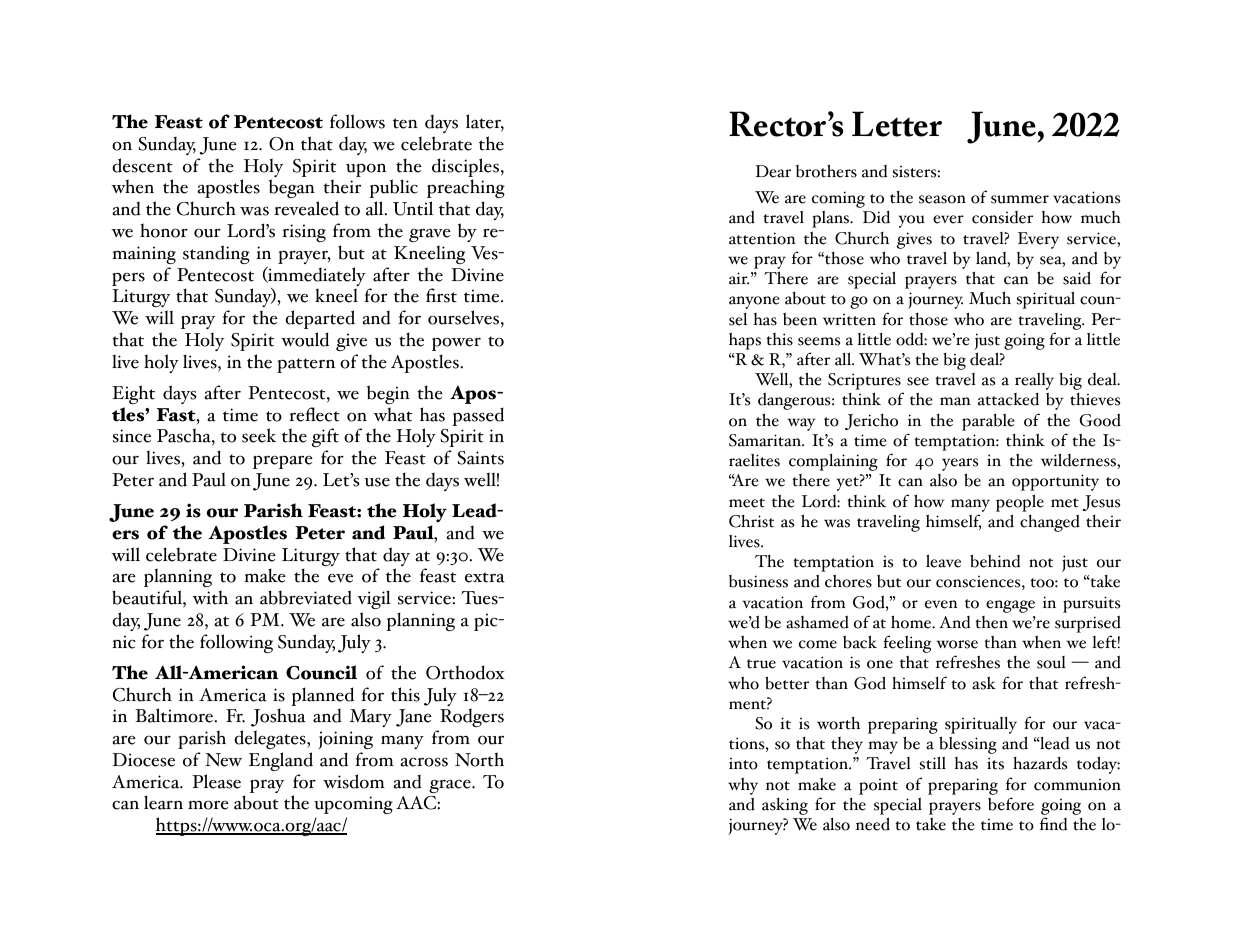 The width and height of the image is (1233, 952). I want to click on Saints, so click(481, 458).
